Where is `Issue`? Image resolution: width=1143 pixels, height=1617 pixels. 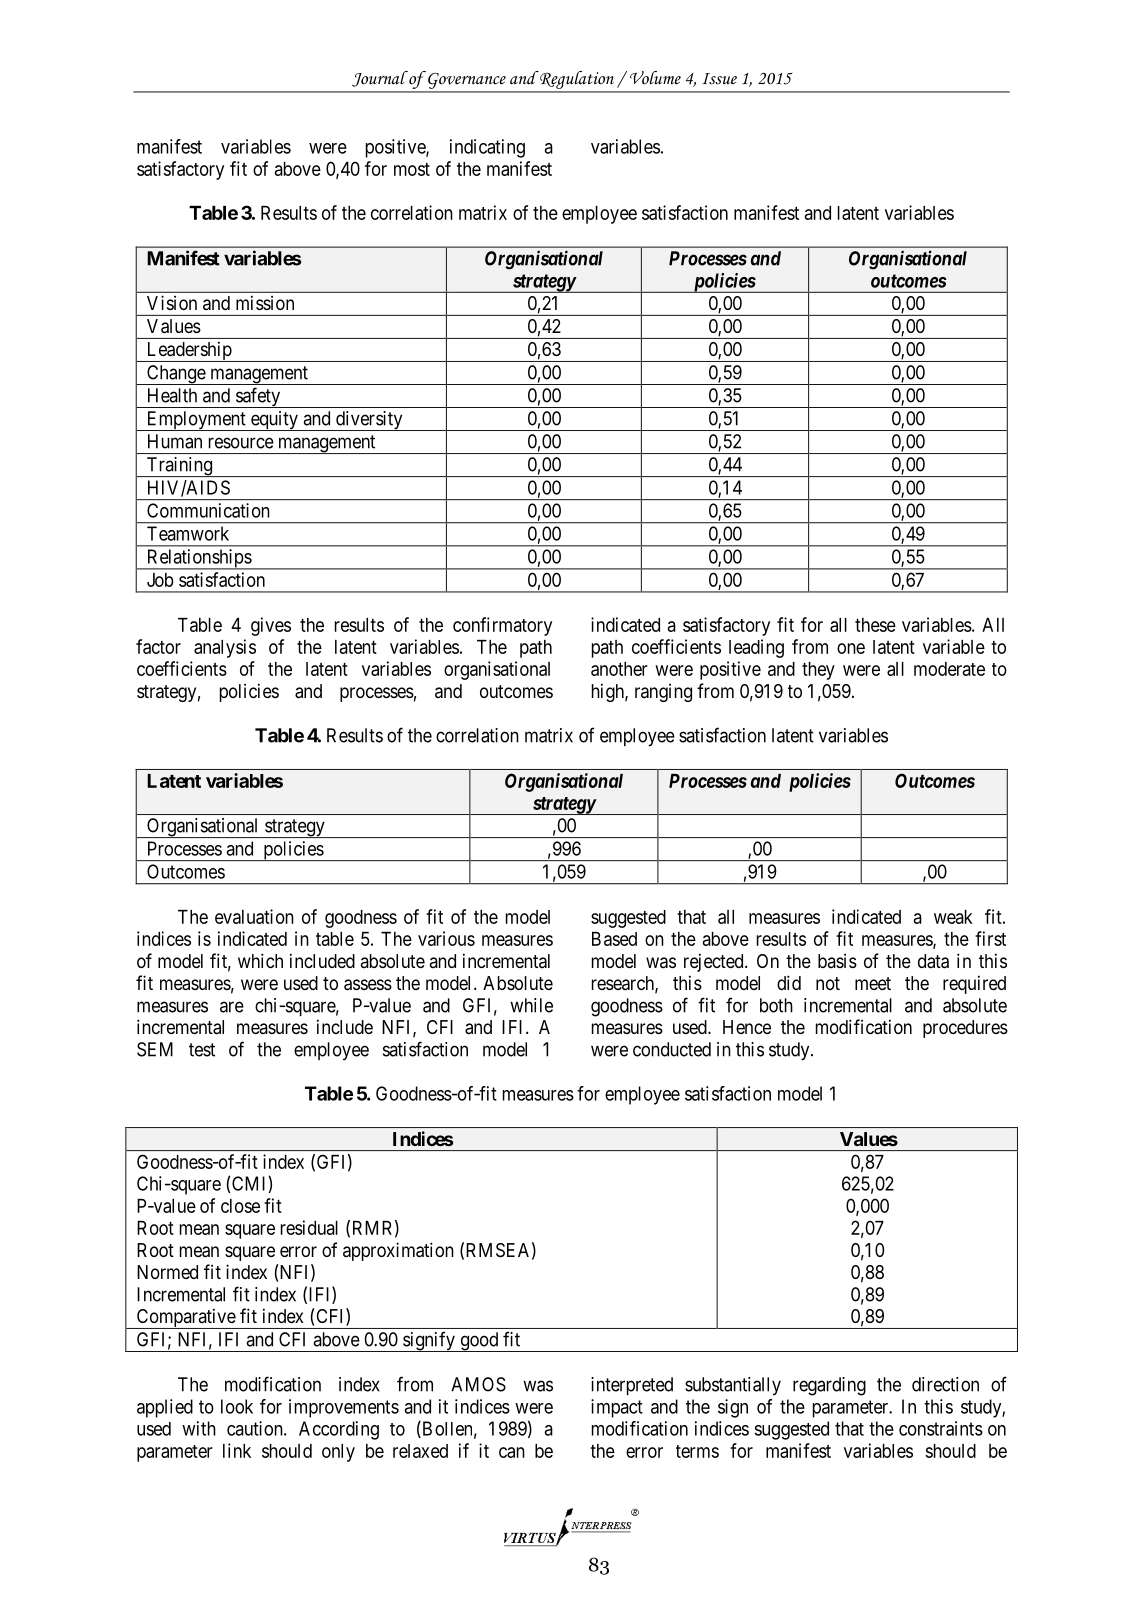 Issue is located at coordinates (719, 79).
